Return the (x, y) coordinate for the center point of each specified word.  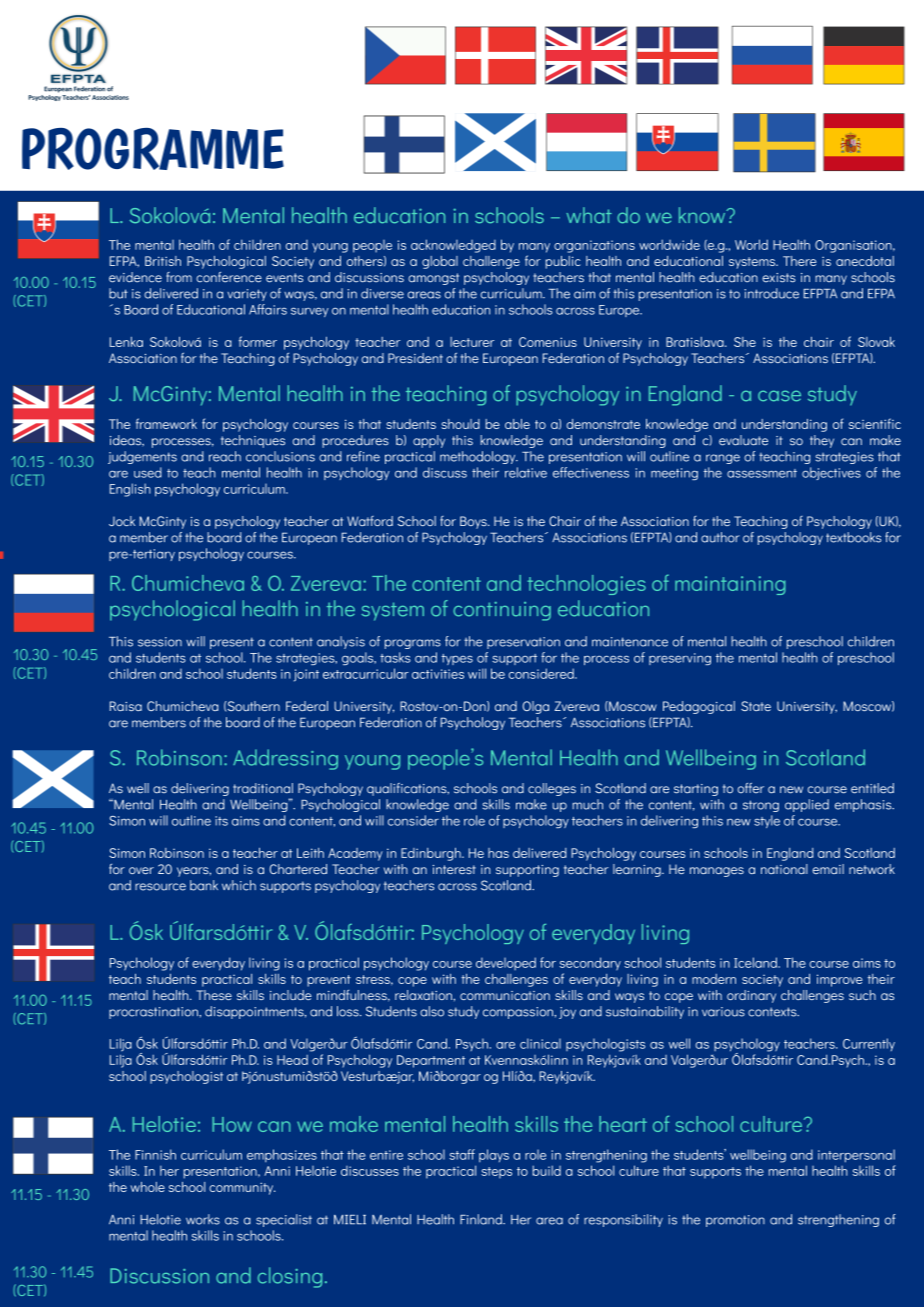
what (589, 215)
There (800, 261)
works (203, 1219)
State (756, 706)
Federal (307, 706)
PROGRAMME (153, 149)
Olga (536, 707)
